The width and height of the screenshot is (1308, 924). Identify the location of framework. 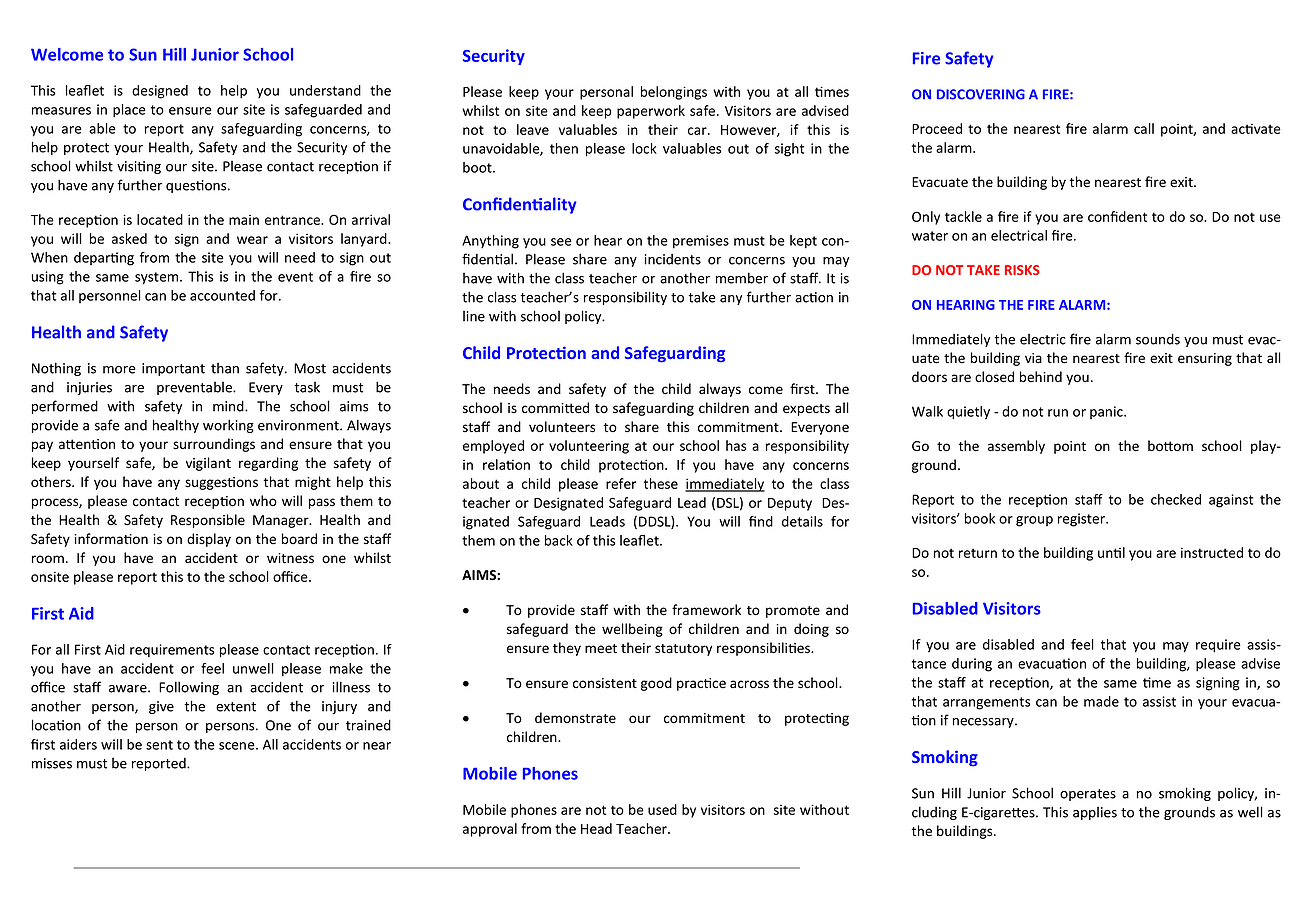
(706, 610).
